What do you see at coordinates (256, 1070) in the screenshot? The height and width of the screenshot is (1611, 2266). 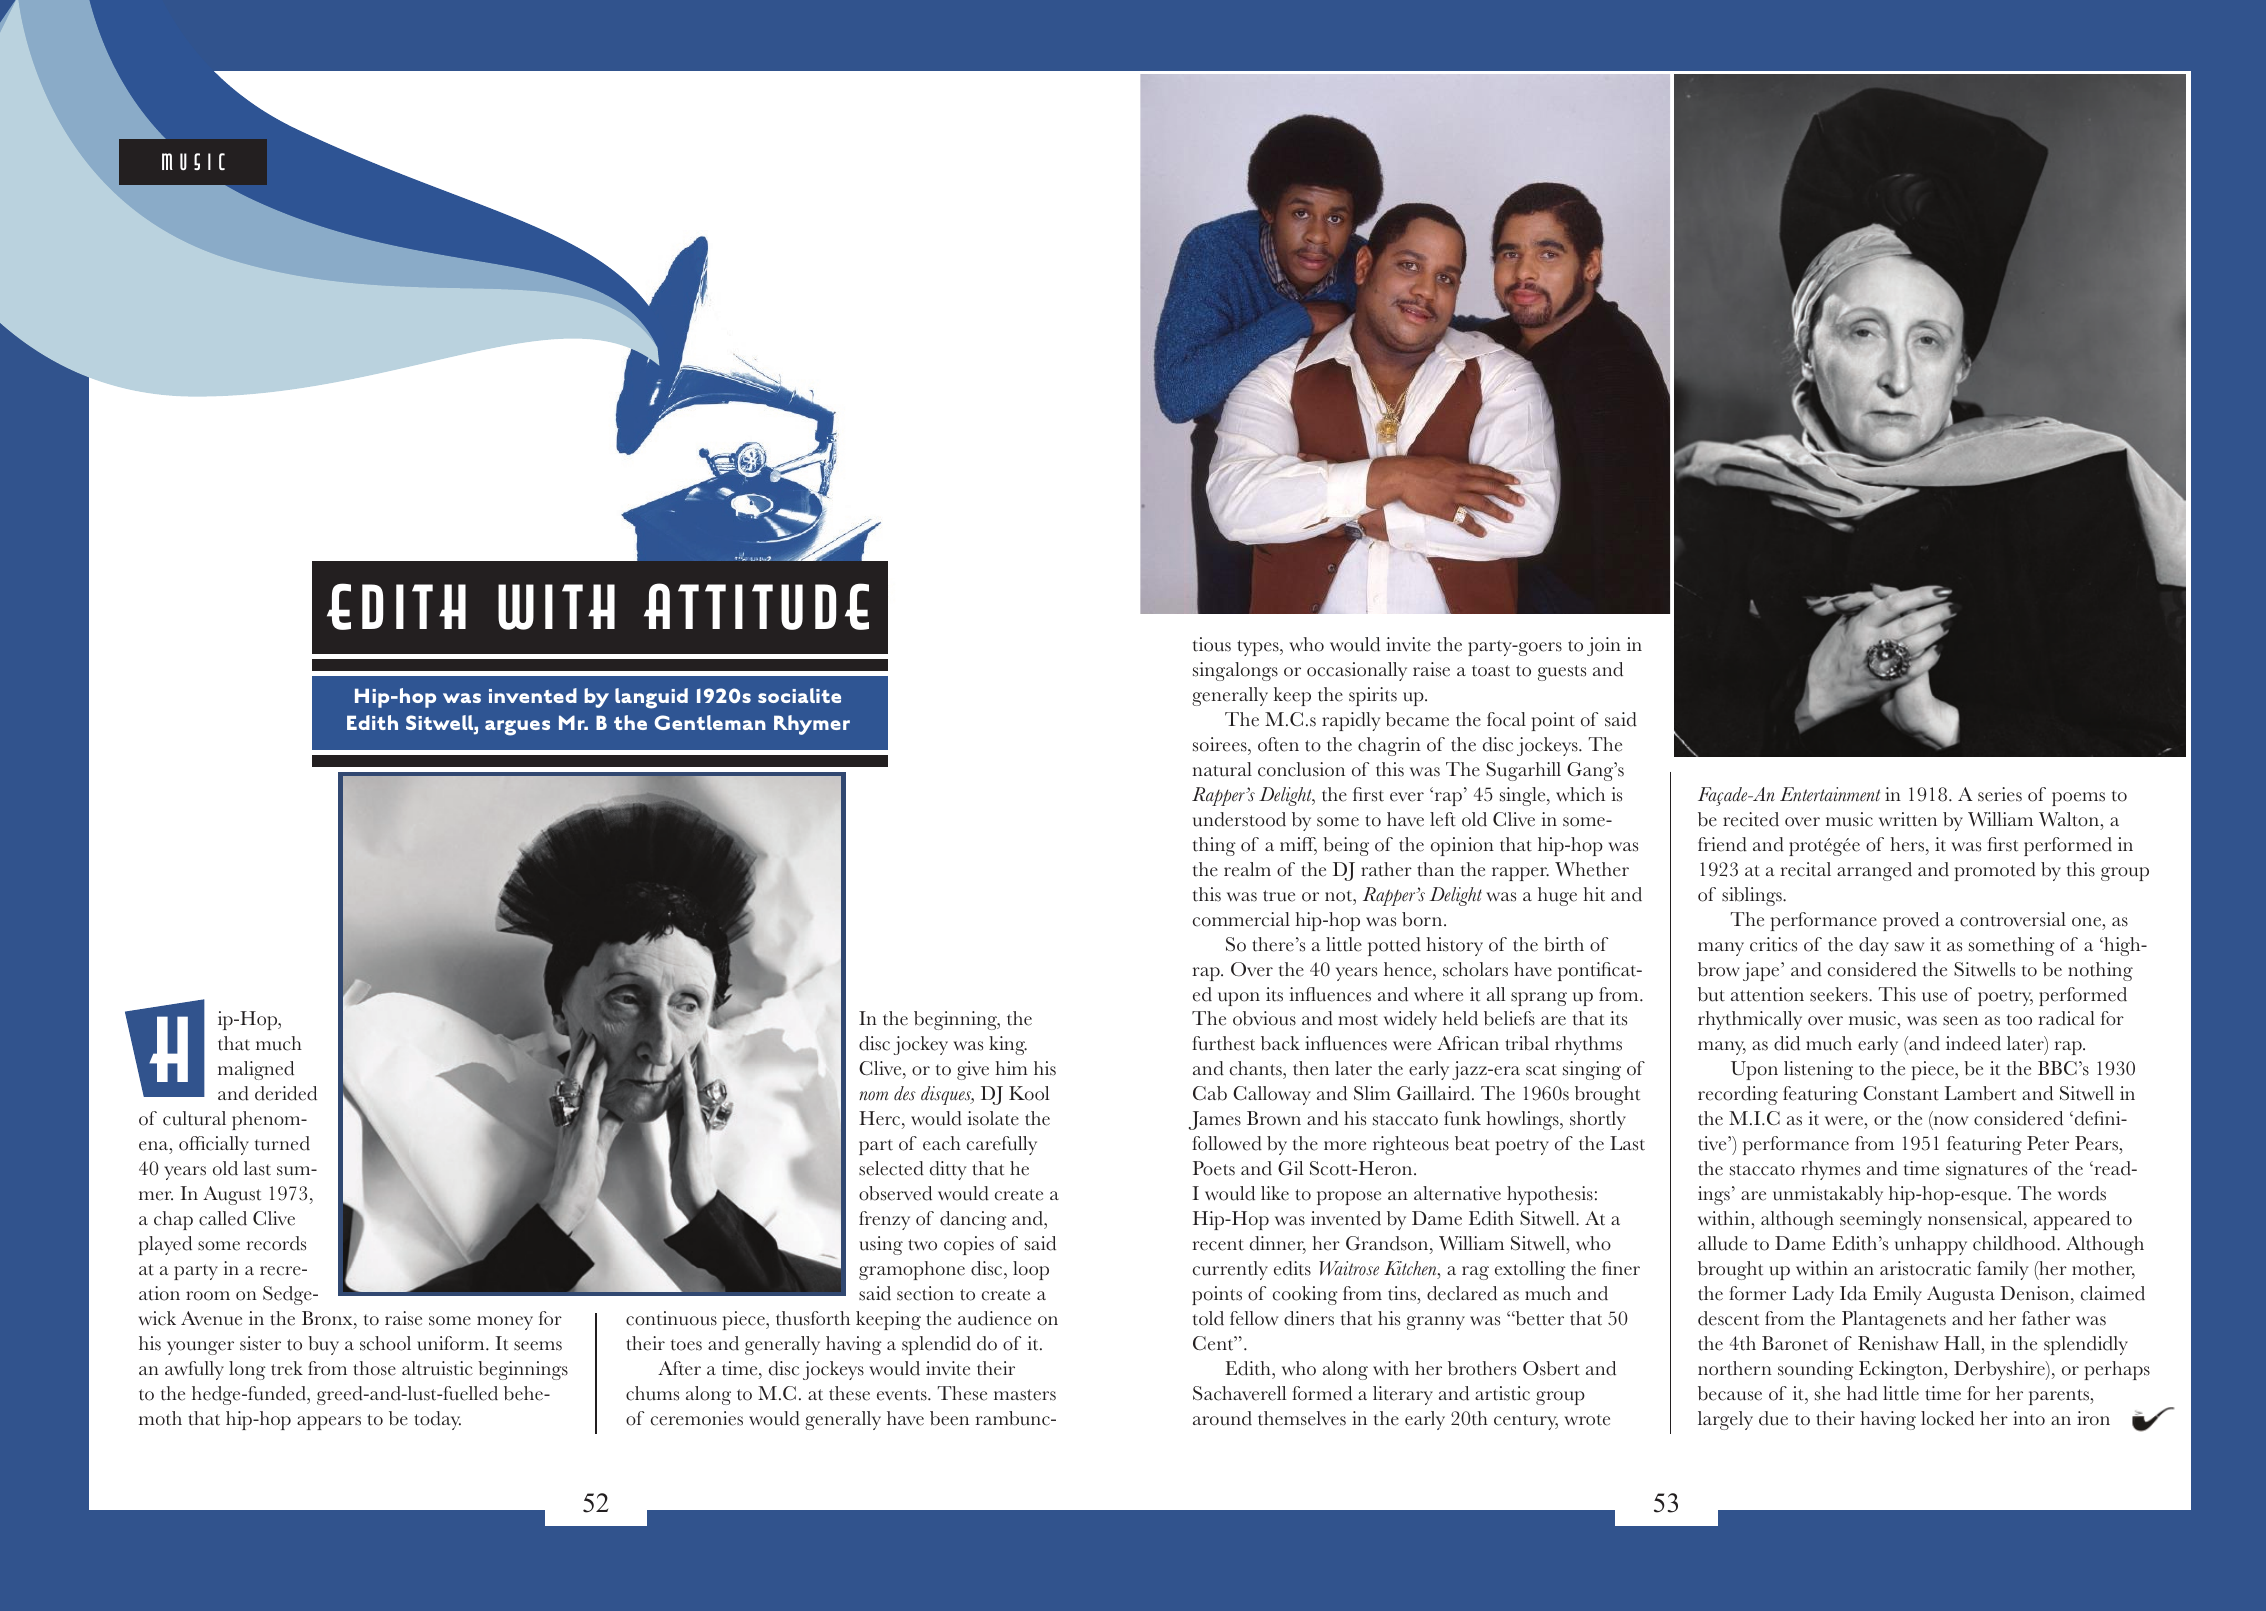 I see `maligned` at bounding box center [256, 1070].
